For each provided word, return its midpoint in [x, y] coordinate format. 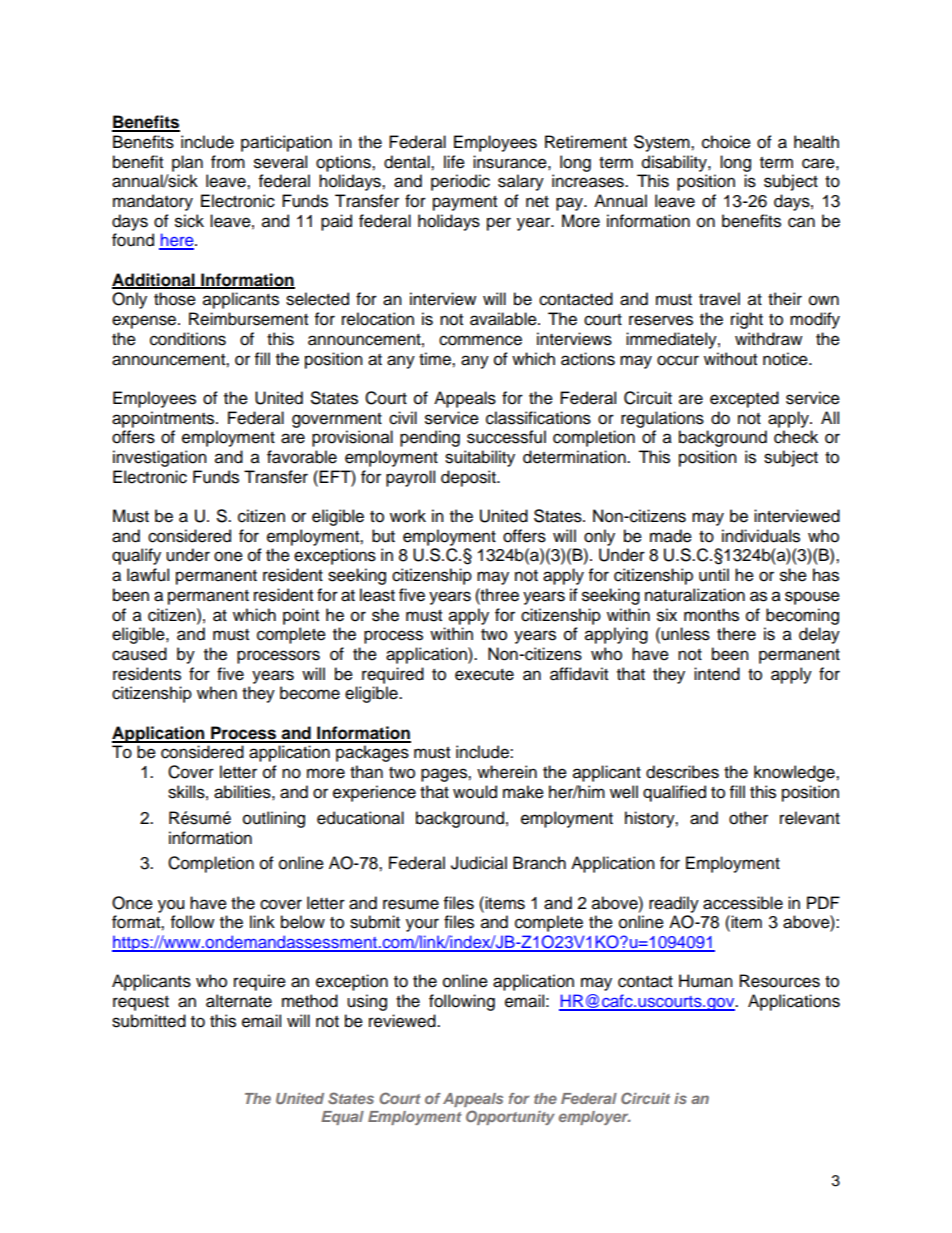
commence [480, 340]
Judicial [479, 863]
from [228, 162]
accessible [743, 903]
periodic [460, 182]
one [228, 556]
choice [726, 142]
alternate [239, 1001]
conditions [188, 339]
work [408, 516]
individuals [761, 536]
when [217, 693]
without [730, 359]
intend [717, 674]
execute [484, 675]
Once [132, 903]
